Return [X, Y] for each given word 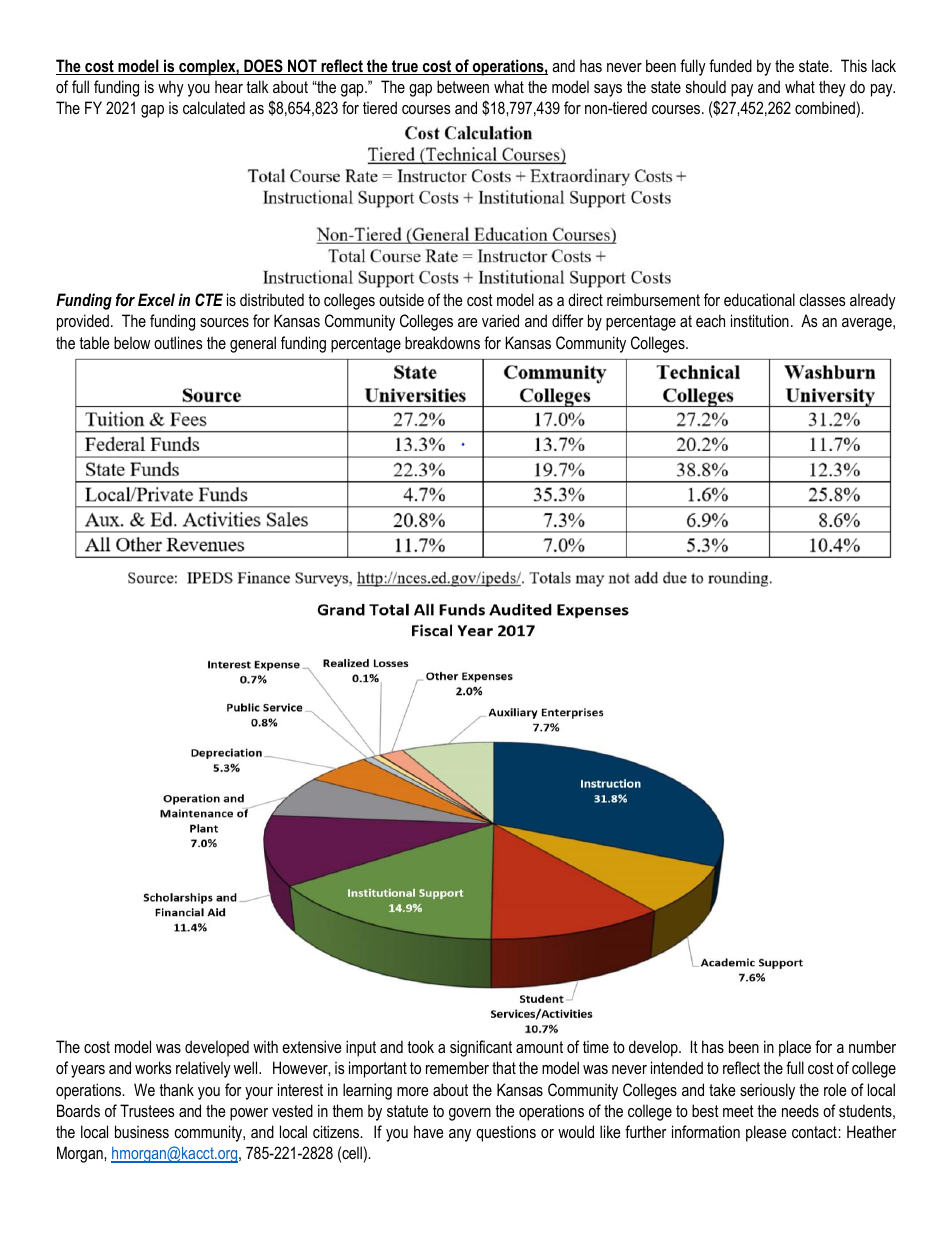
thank [176, 1089]
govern [470, 1114]
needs [800, 1110]
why [171, 88]
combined [826, 107]
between [463, 86]
